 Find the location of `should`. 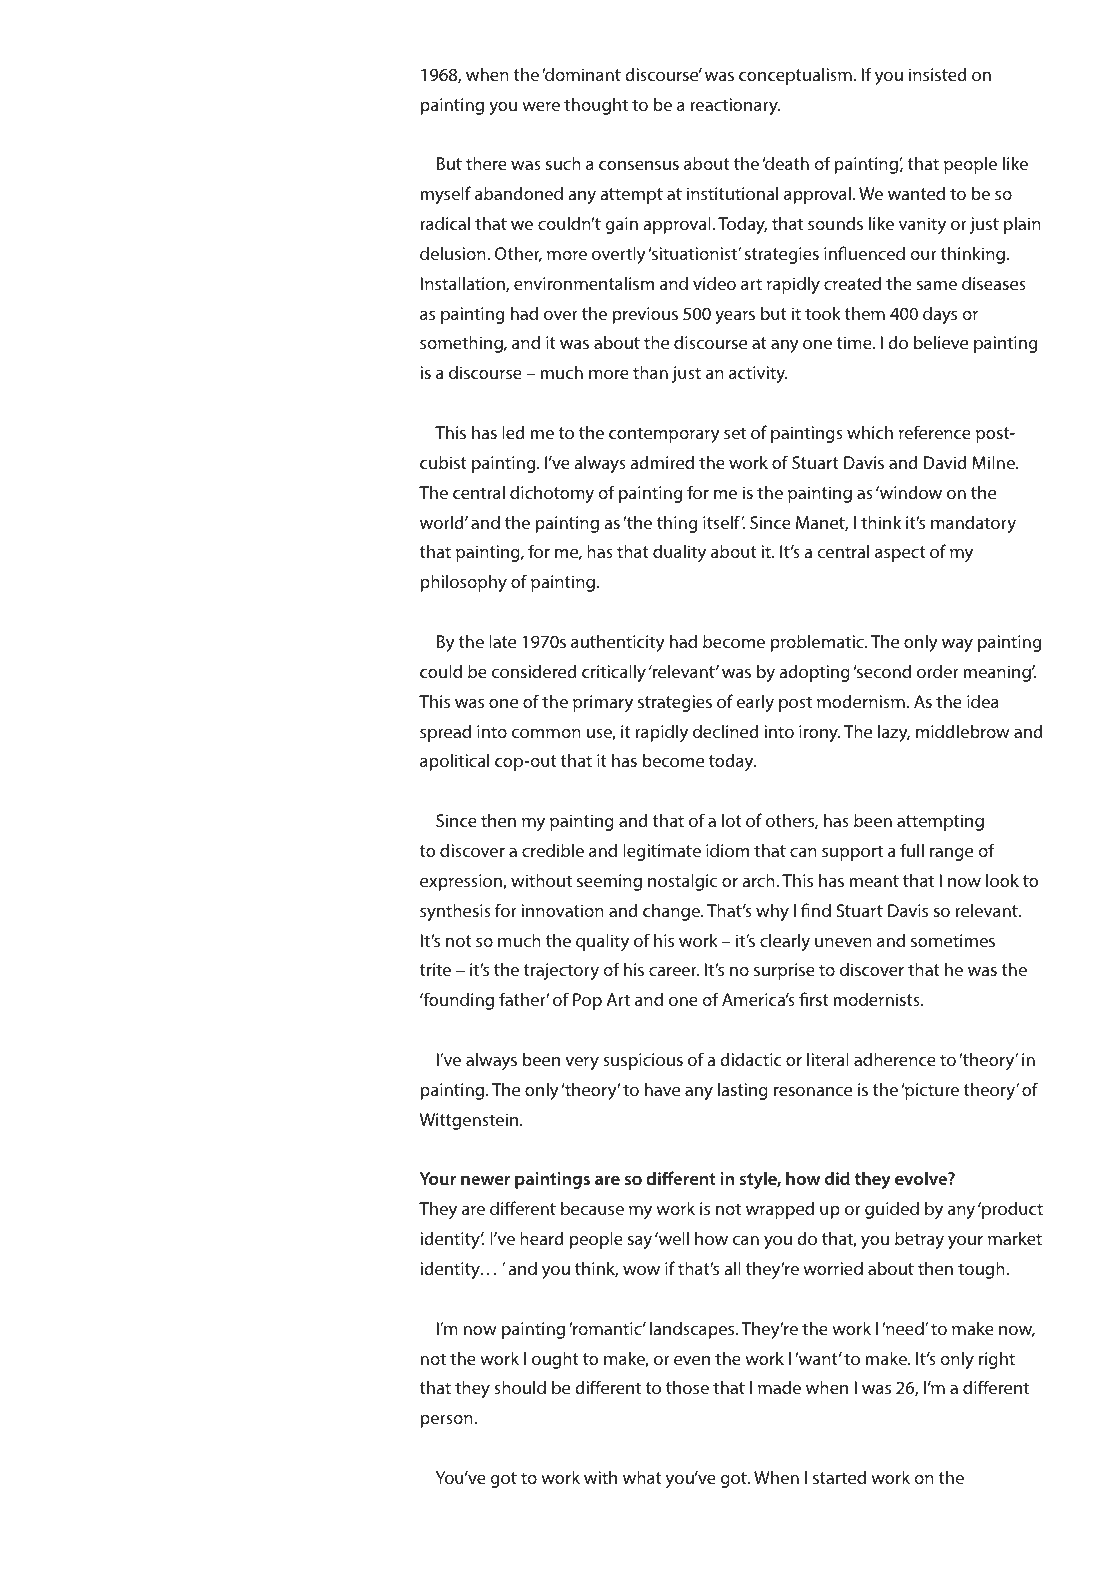

should is located at coordinates (520, 1387).
